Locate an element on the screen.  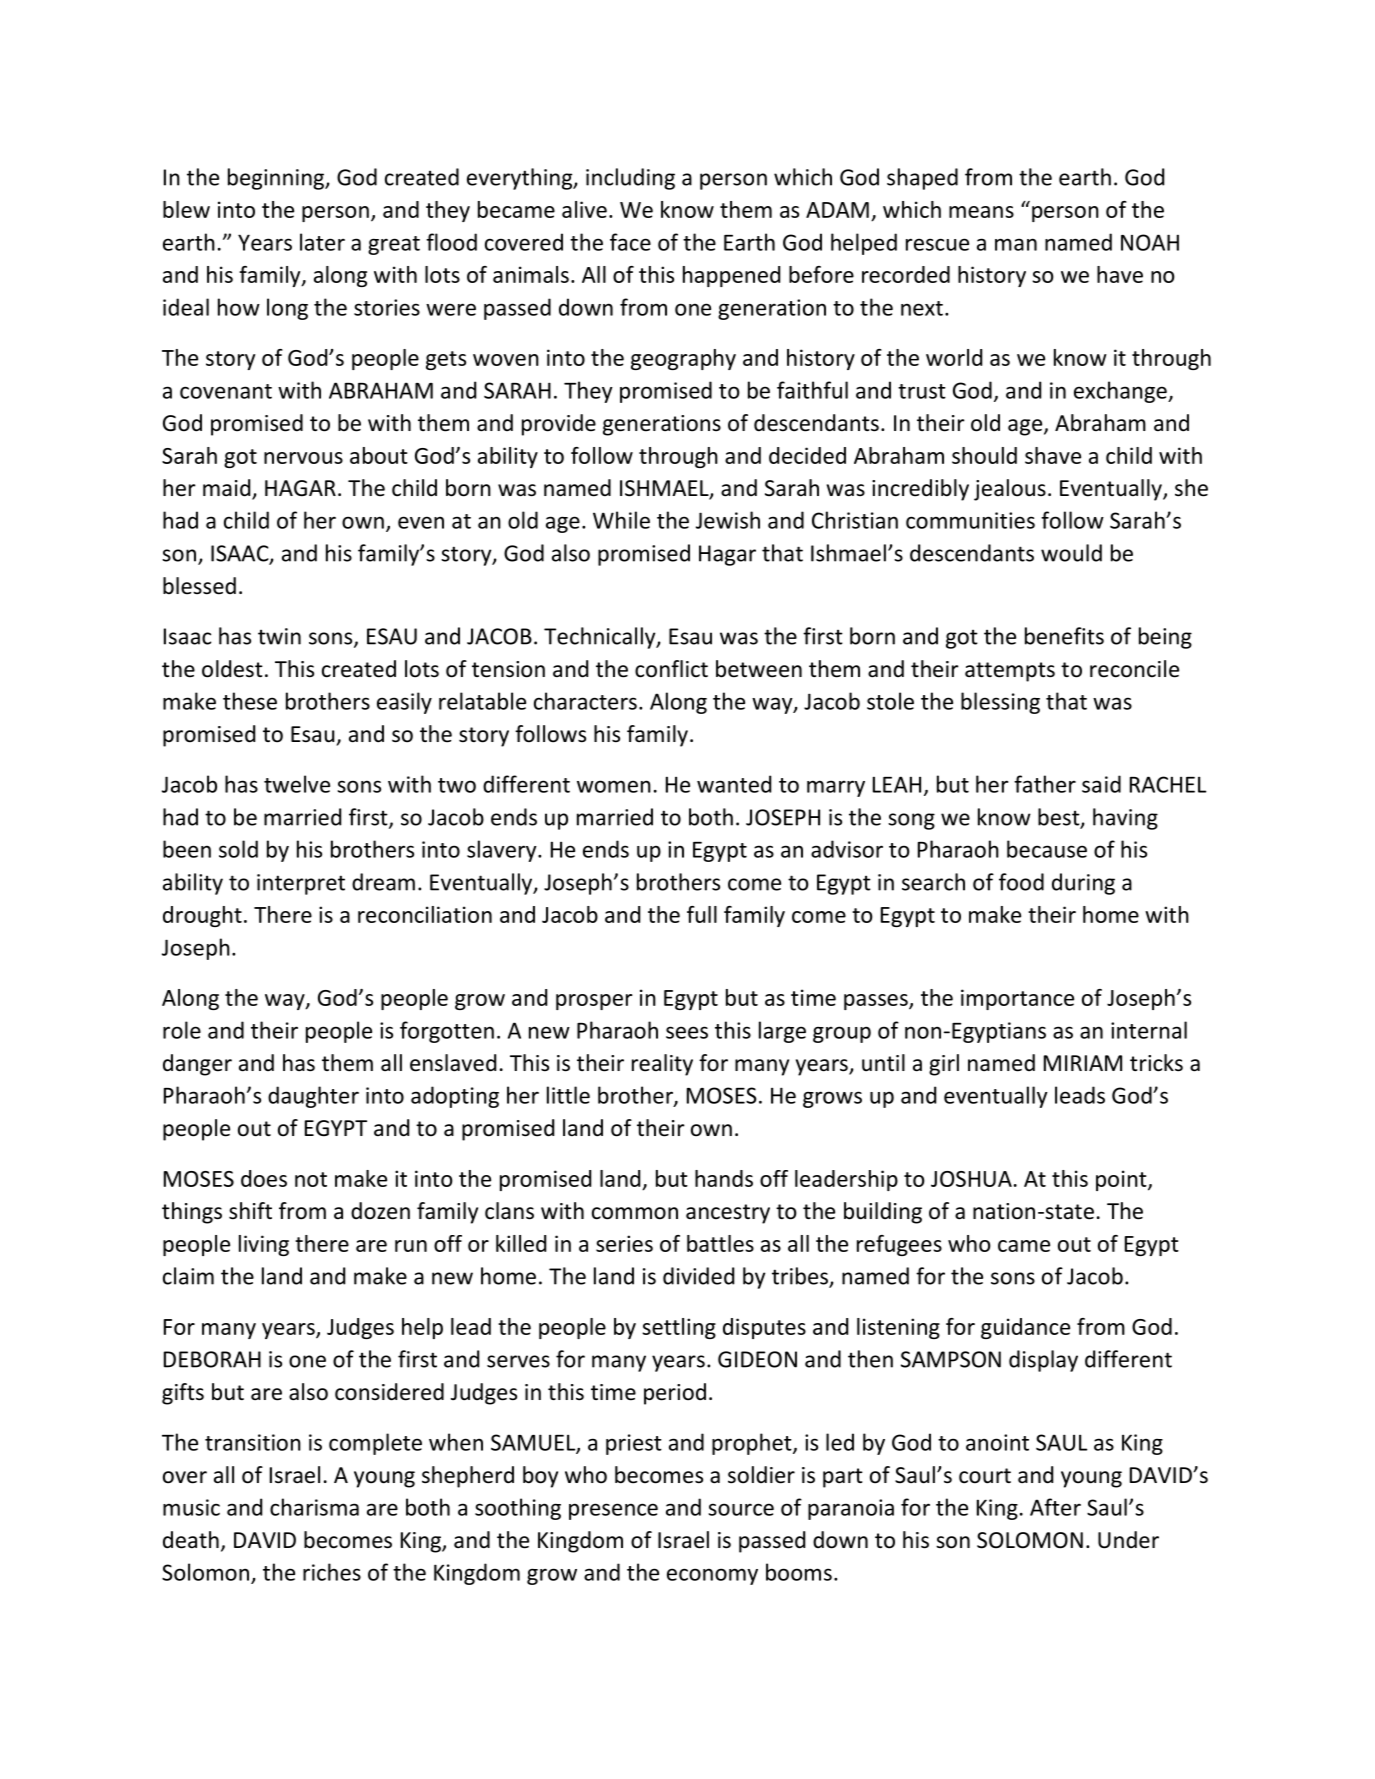
benefits is located at coordinates (1064, 636).
